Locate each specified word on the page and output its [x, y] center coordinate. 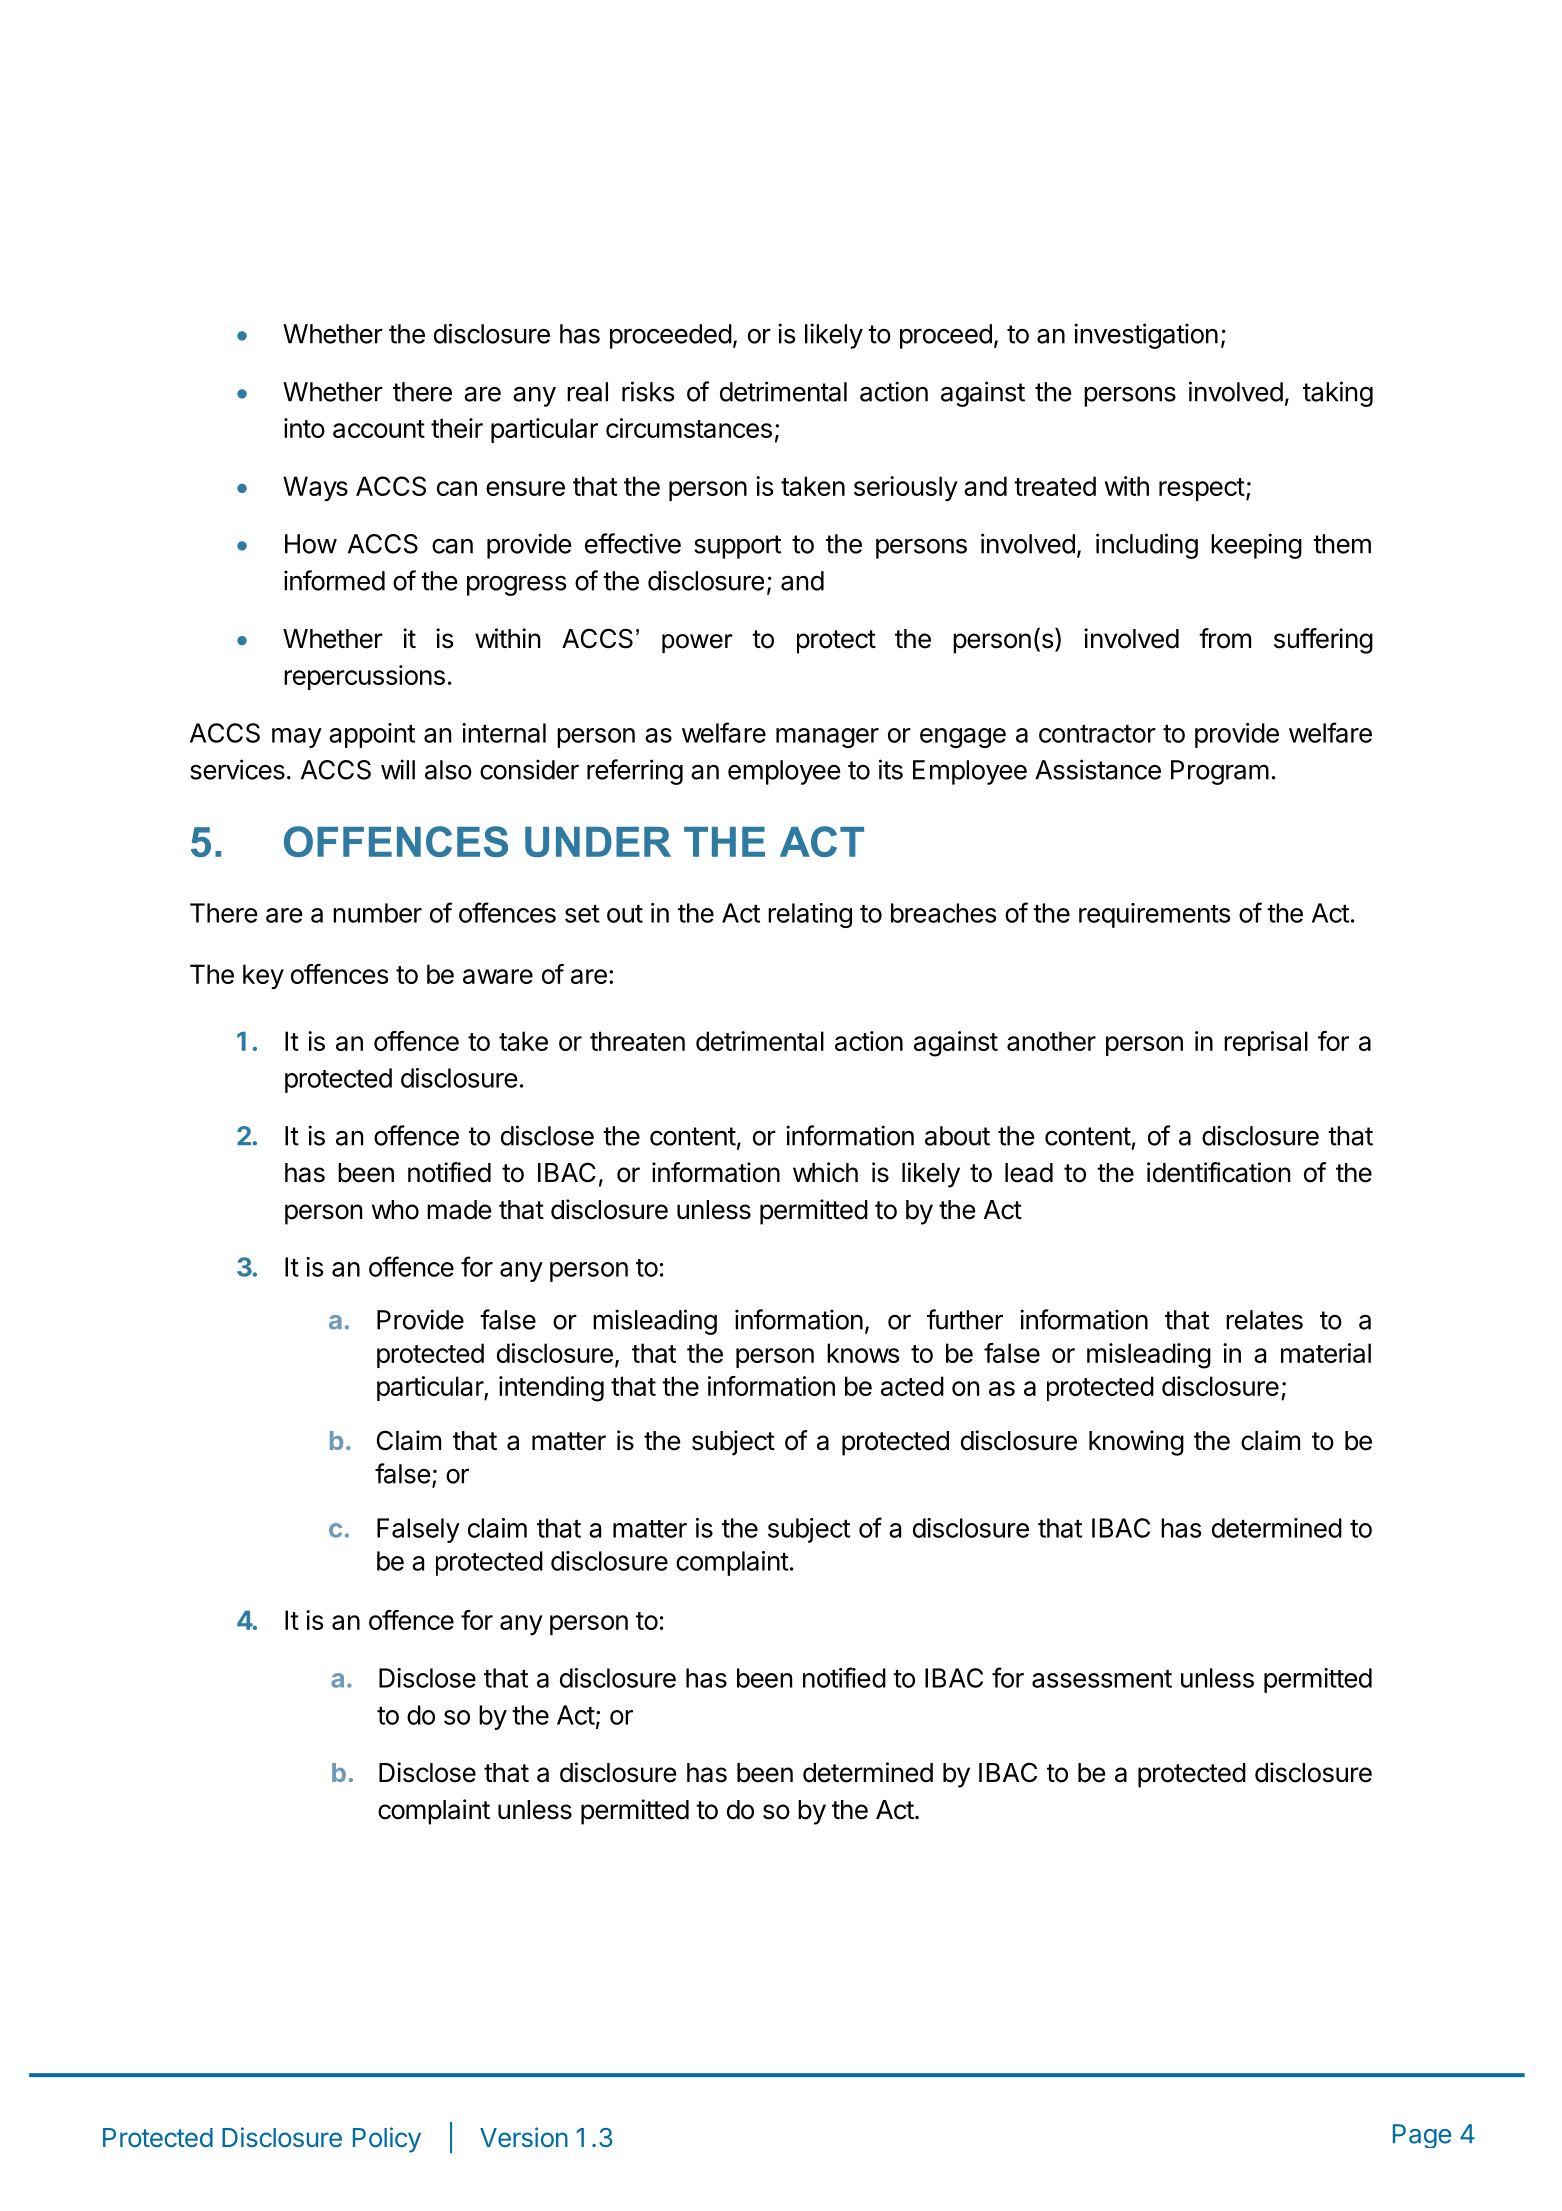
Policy [387, 2140]
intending [551, 1389]
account [379, 429]
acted [912, 1386]
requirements [1155, 915]
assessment [1102, 1679]
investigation [1146, 336]
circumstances [689, 428]
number [377, 913]
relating [810, 915]
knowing [1136, 1443]
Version [524, 2137]
